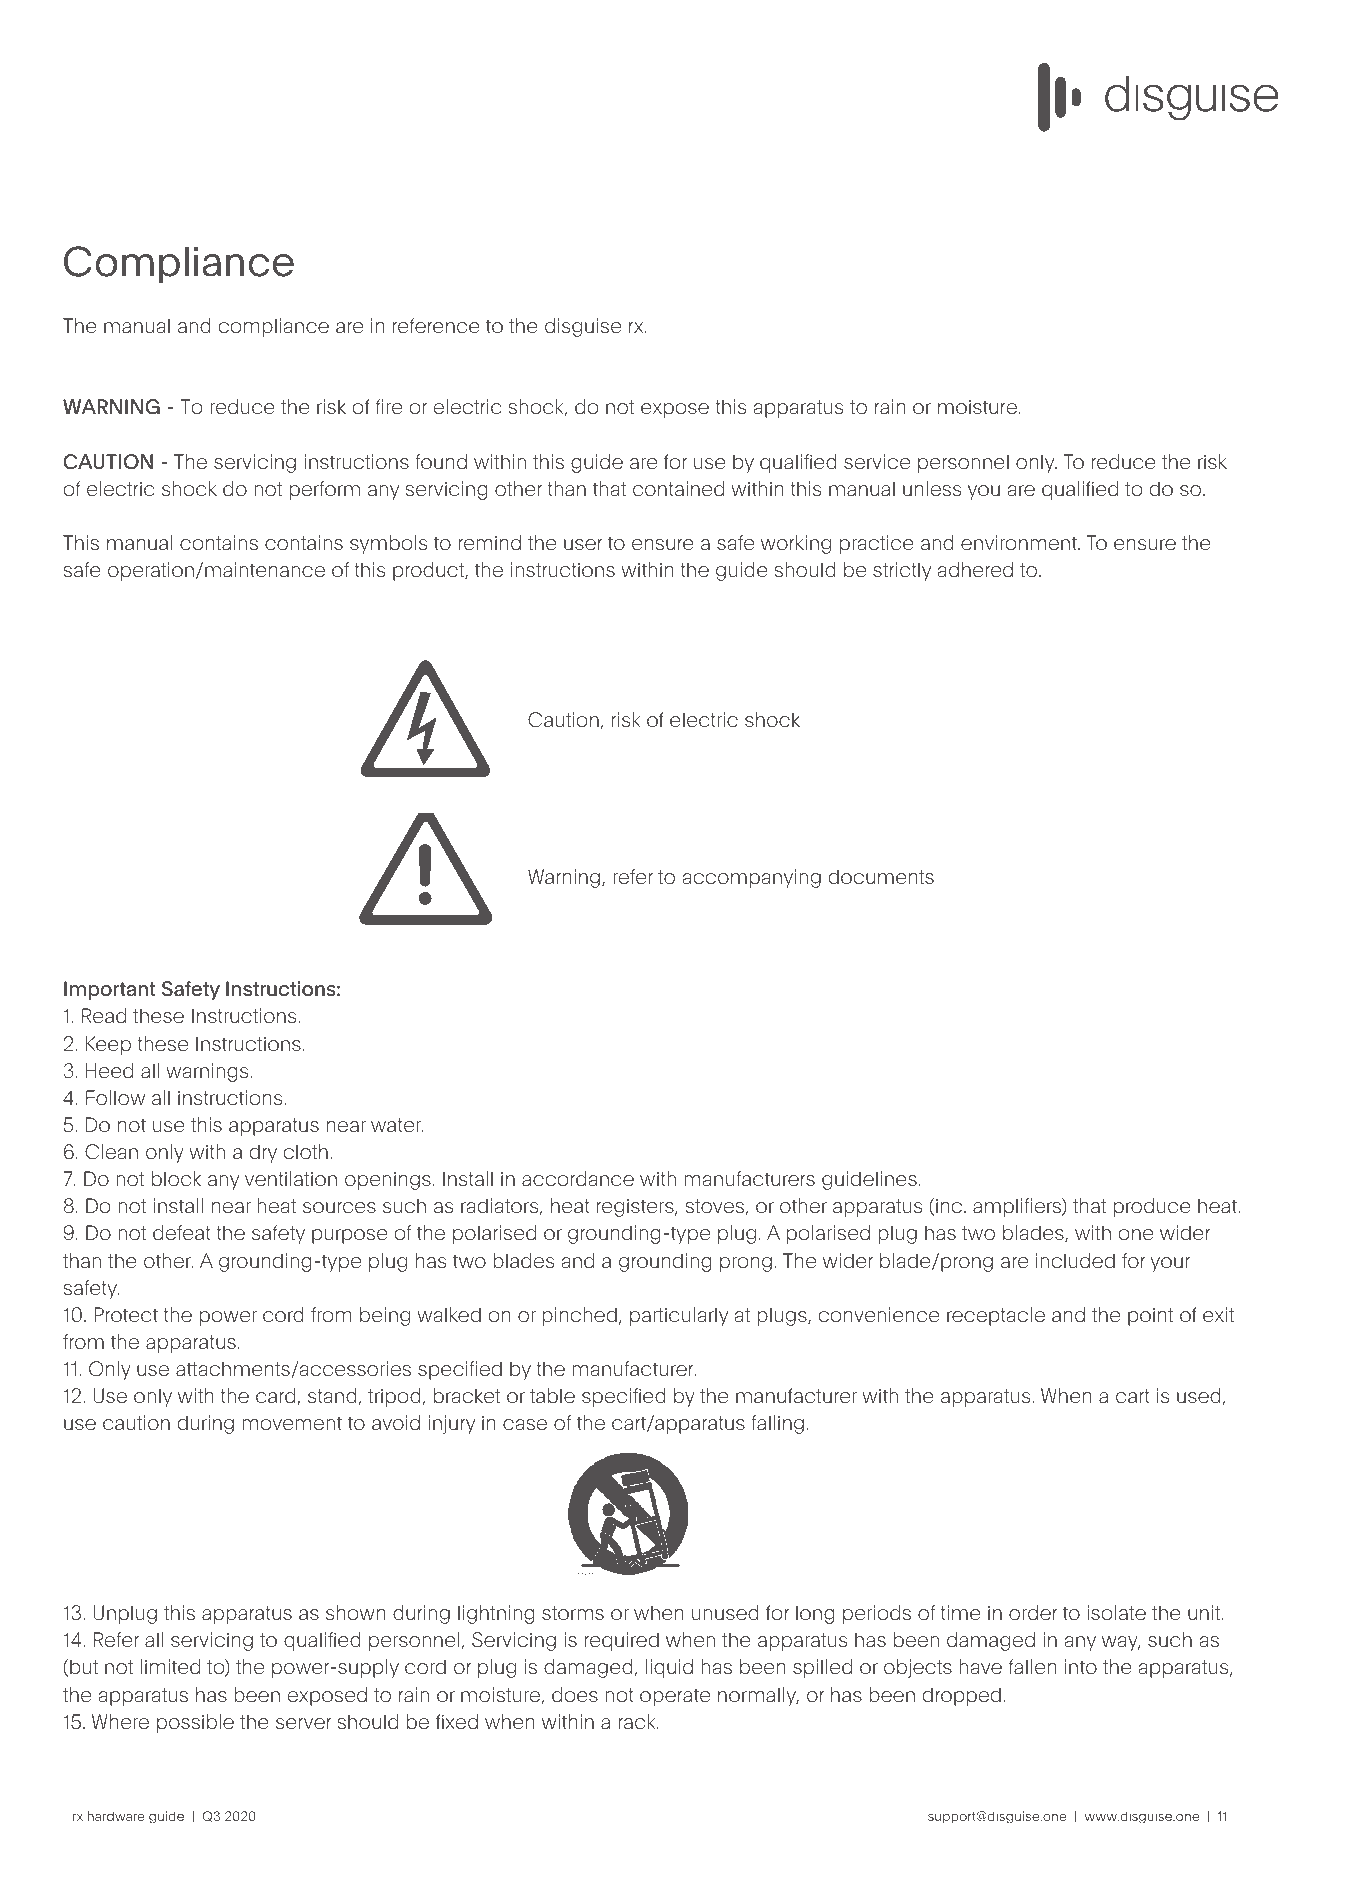 The image size is (1346, 1903). What do you see at coordinates (263, 1153) in the screenshot?
I see `dry` at bounding box center [263, 1153].
